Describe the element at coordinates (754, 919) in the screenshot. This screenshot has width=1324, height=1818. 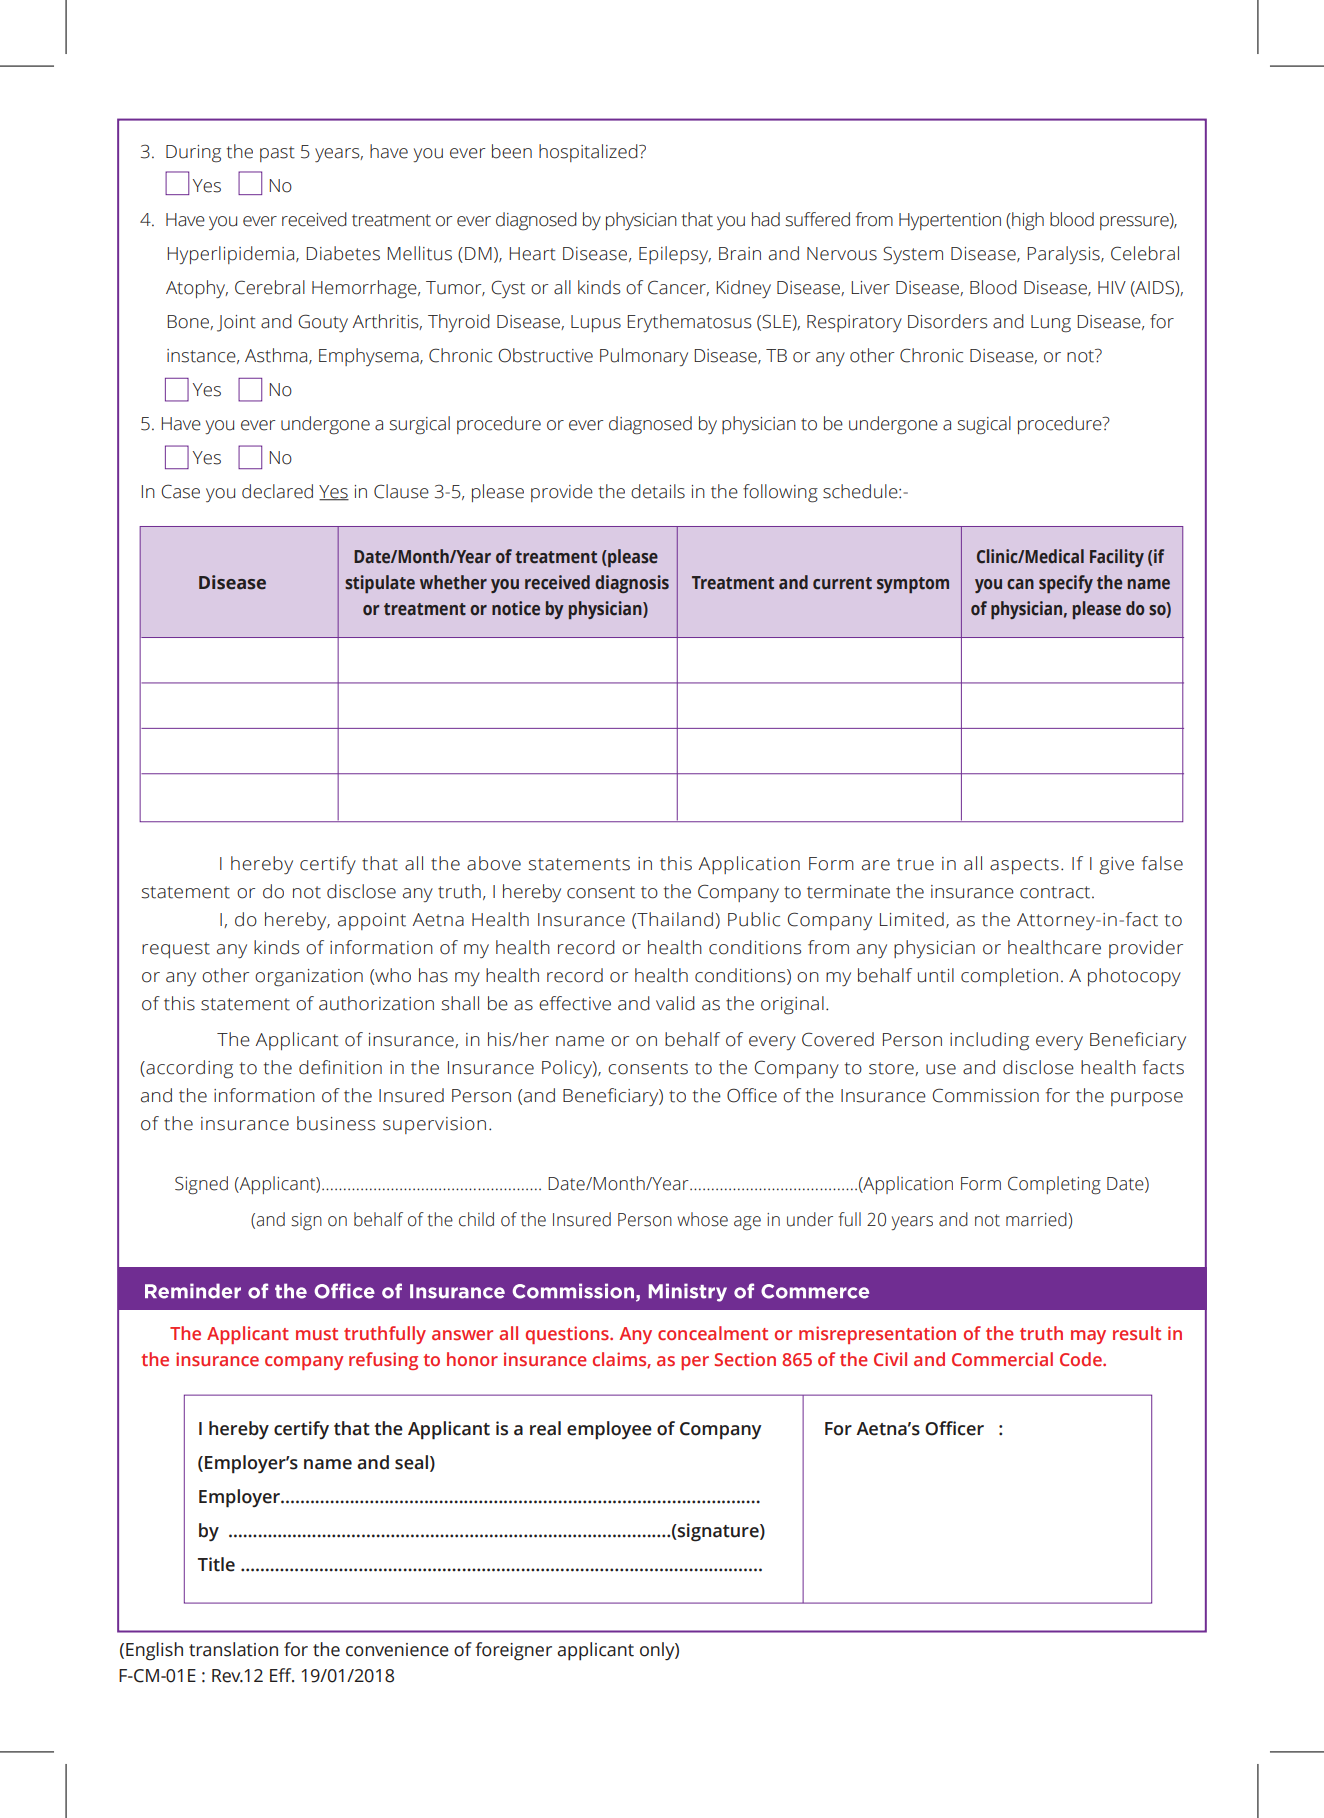
I see `Public` at that location.
